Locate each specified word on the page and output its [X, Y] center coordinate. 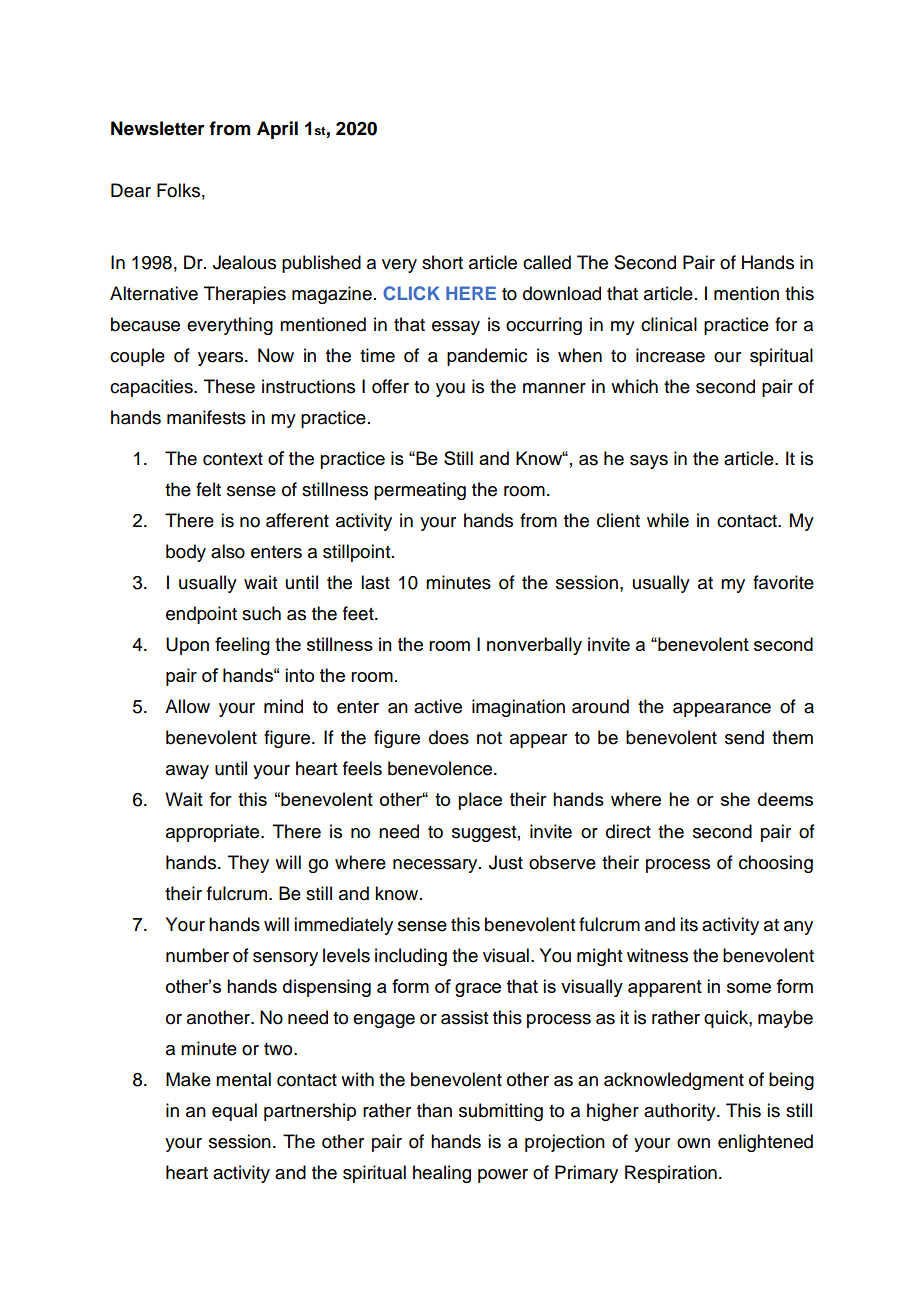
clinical [669, 324]
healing [442, 1174]
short [442, 262]
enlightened [765, 1143]
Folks [178, 190]
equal [234, 1112]
